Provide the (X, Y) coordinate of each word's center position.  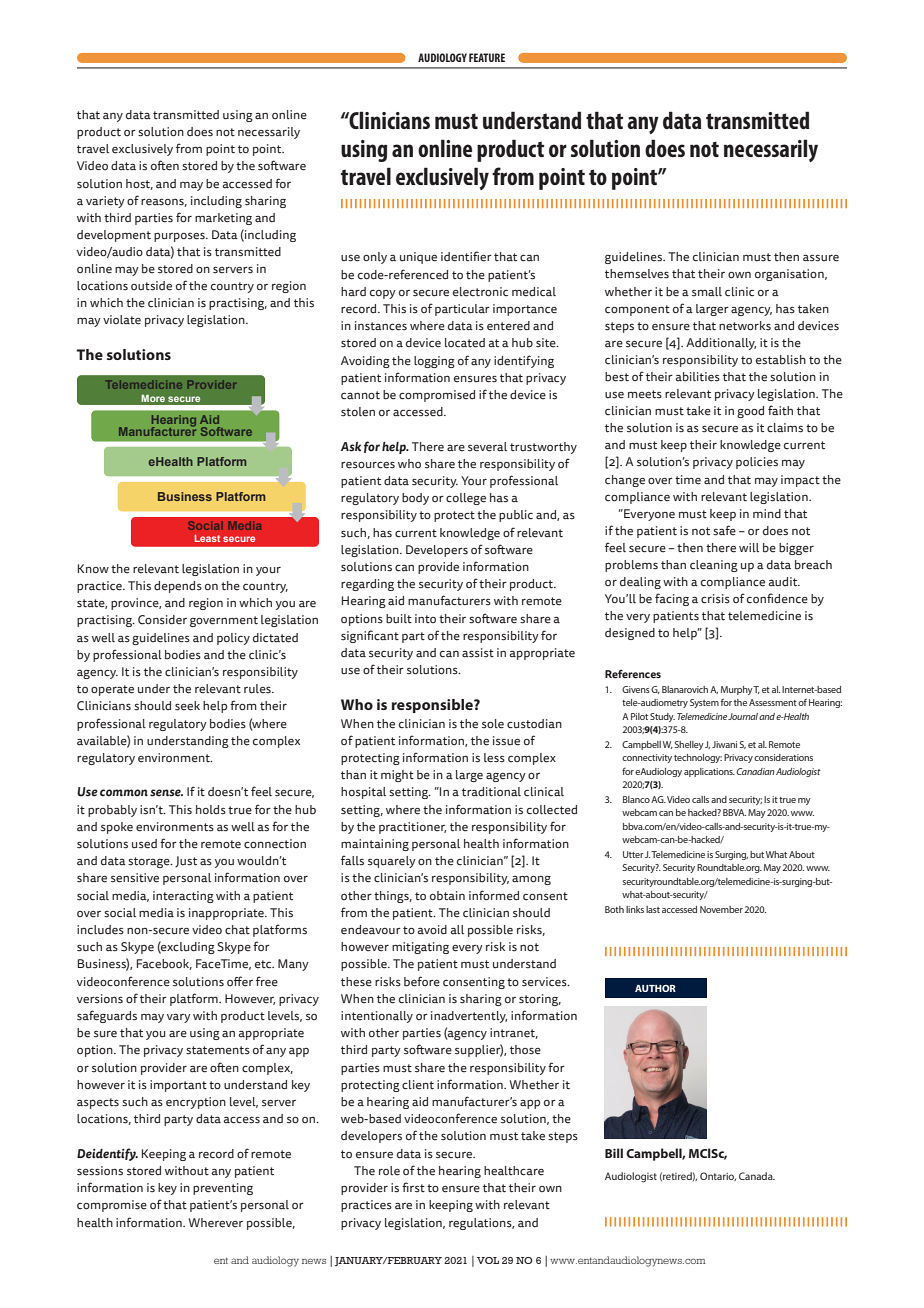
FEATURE (487, 57)
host (139, 184)
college (466, 499)
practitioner (412, 828)
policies (757, 463)
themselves (637, 274)
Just (186, 861)
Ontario (718, 1176)
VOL (488, 1260)
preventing (223, 1189)
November (721, 909)
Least (207, 538)
